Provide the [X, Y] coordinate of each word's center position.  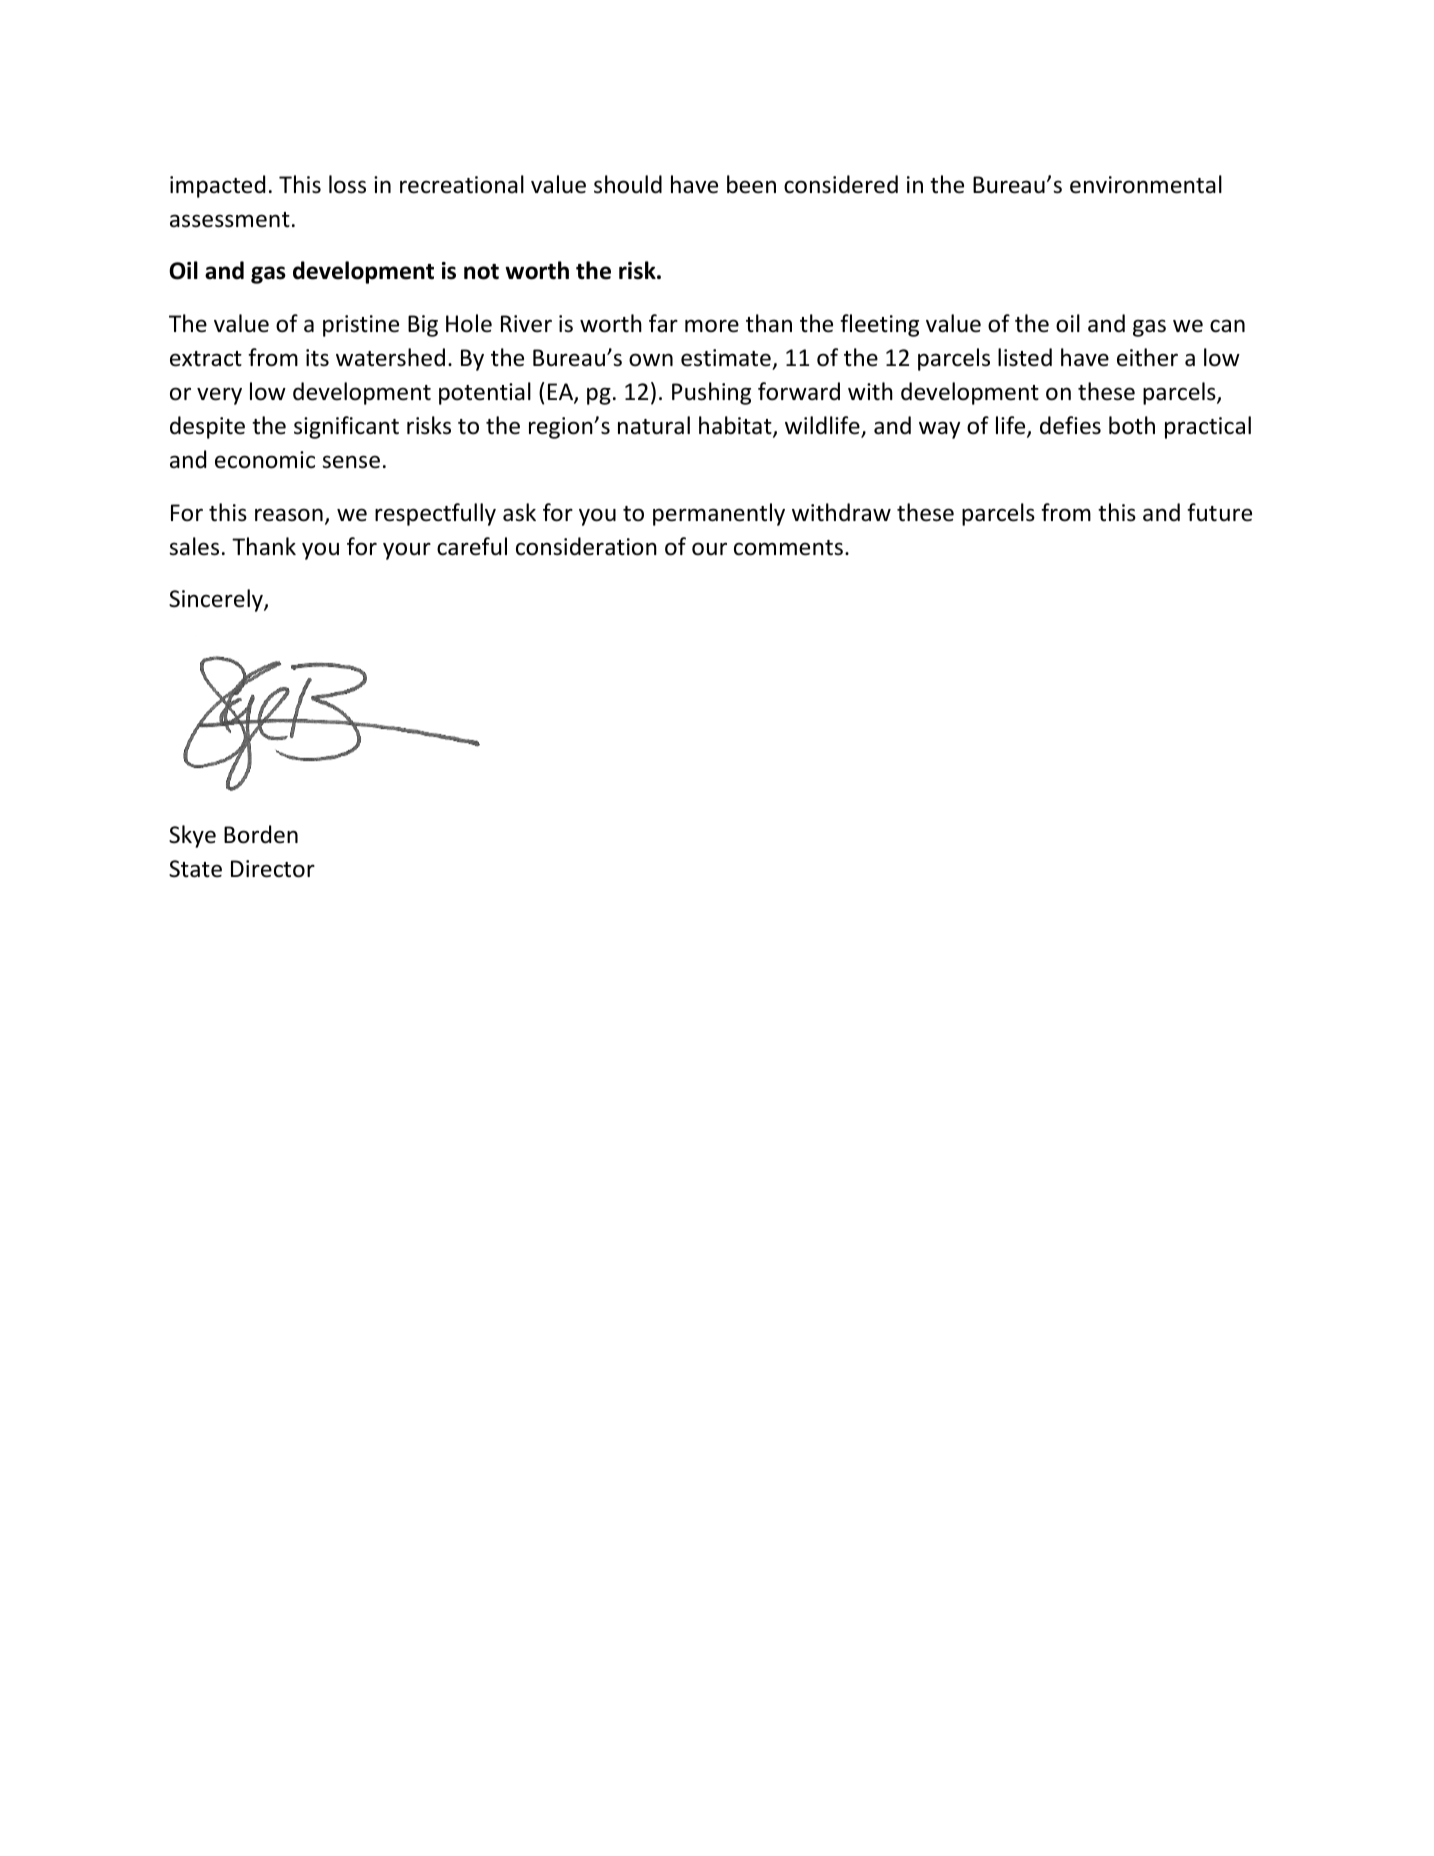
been [751, 184]
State [195, 869]
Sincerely [217, 600]
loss [347, 184]
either [1147, 357]
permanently [719, 514]
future [1219, 512]
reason [289, 515]
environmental [1146, 184]
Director [273, 869]
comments [788, 548]
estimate [726, 358]
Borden [261, 834]
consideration [586, 546]
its [317, 358]
